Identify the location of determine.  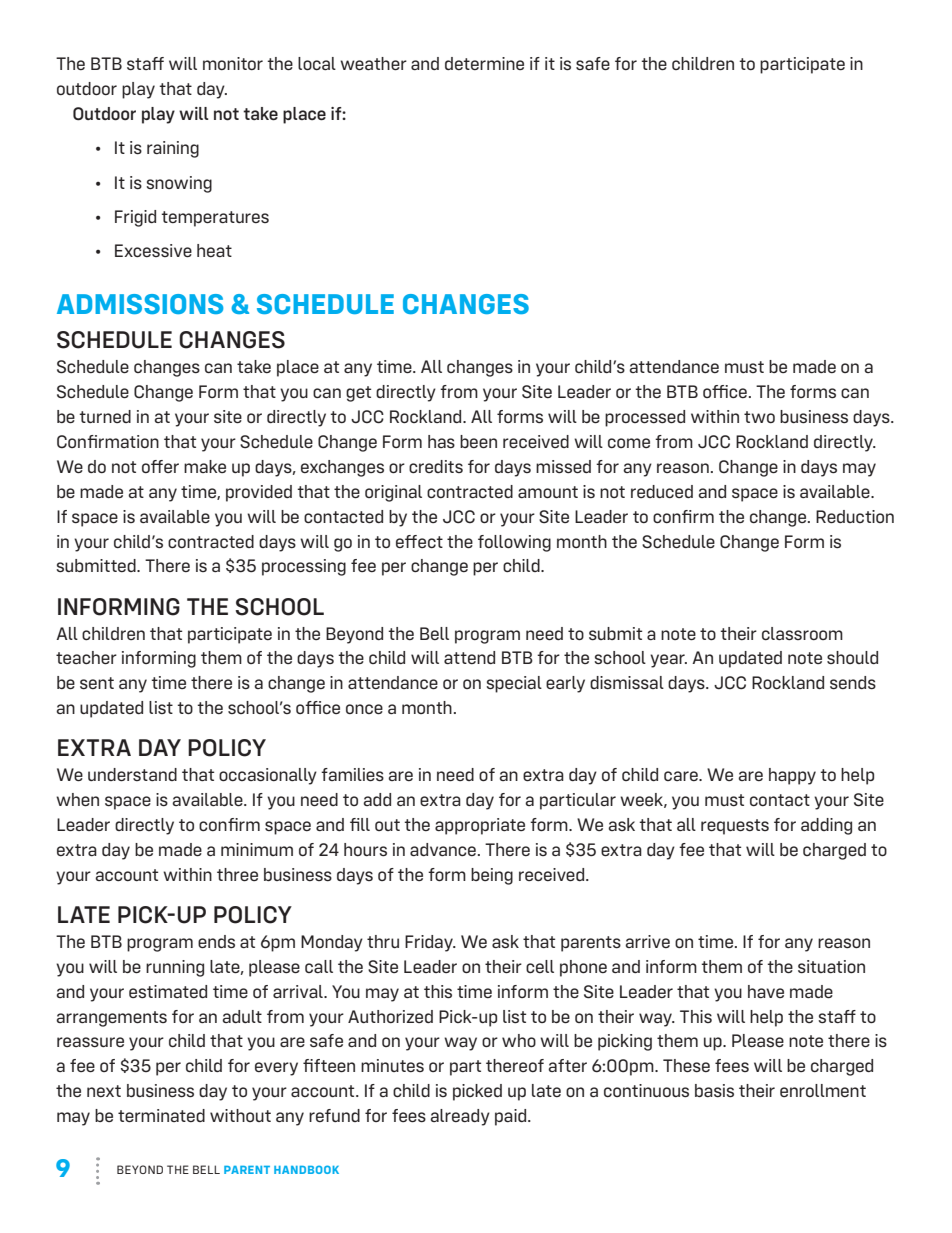
(484, 63).
